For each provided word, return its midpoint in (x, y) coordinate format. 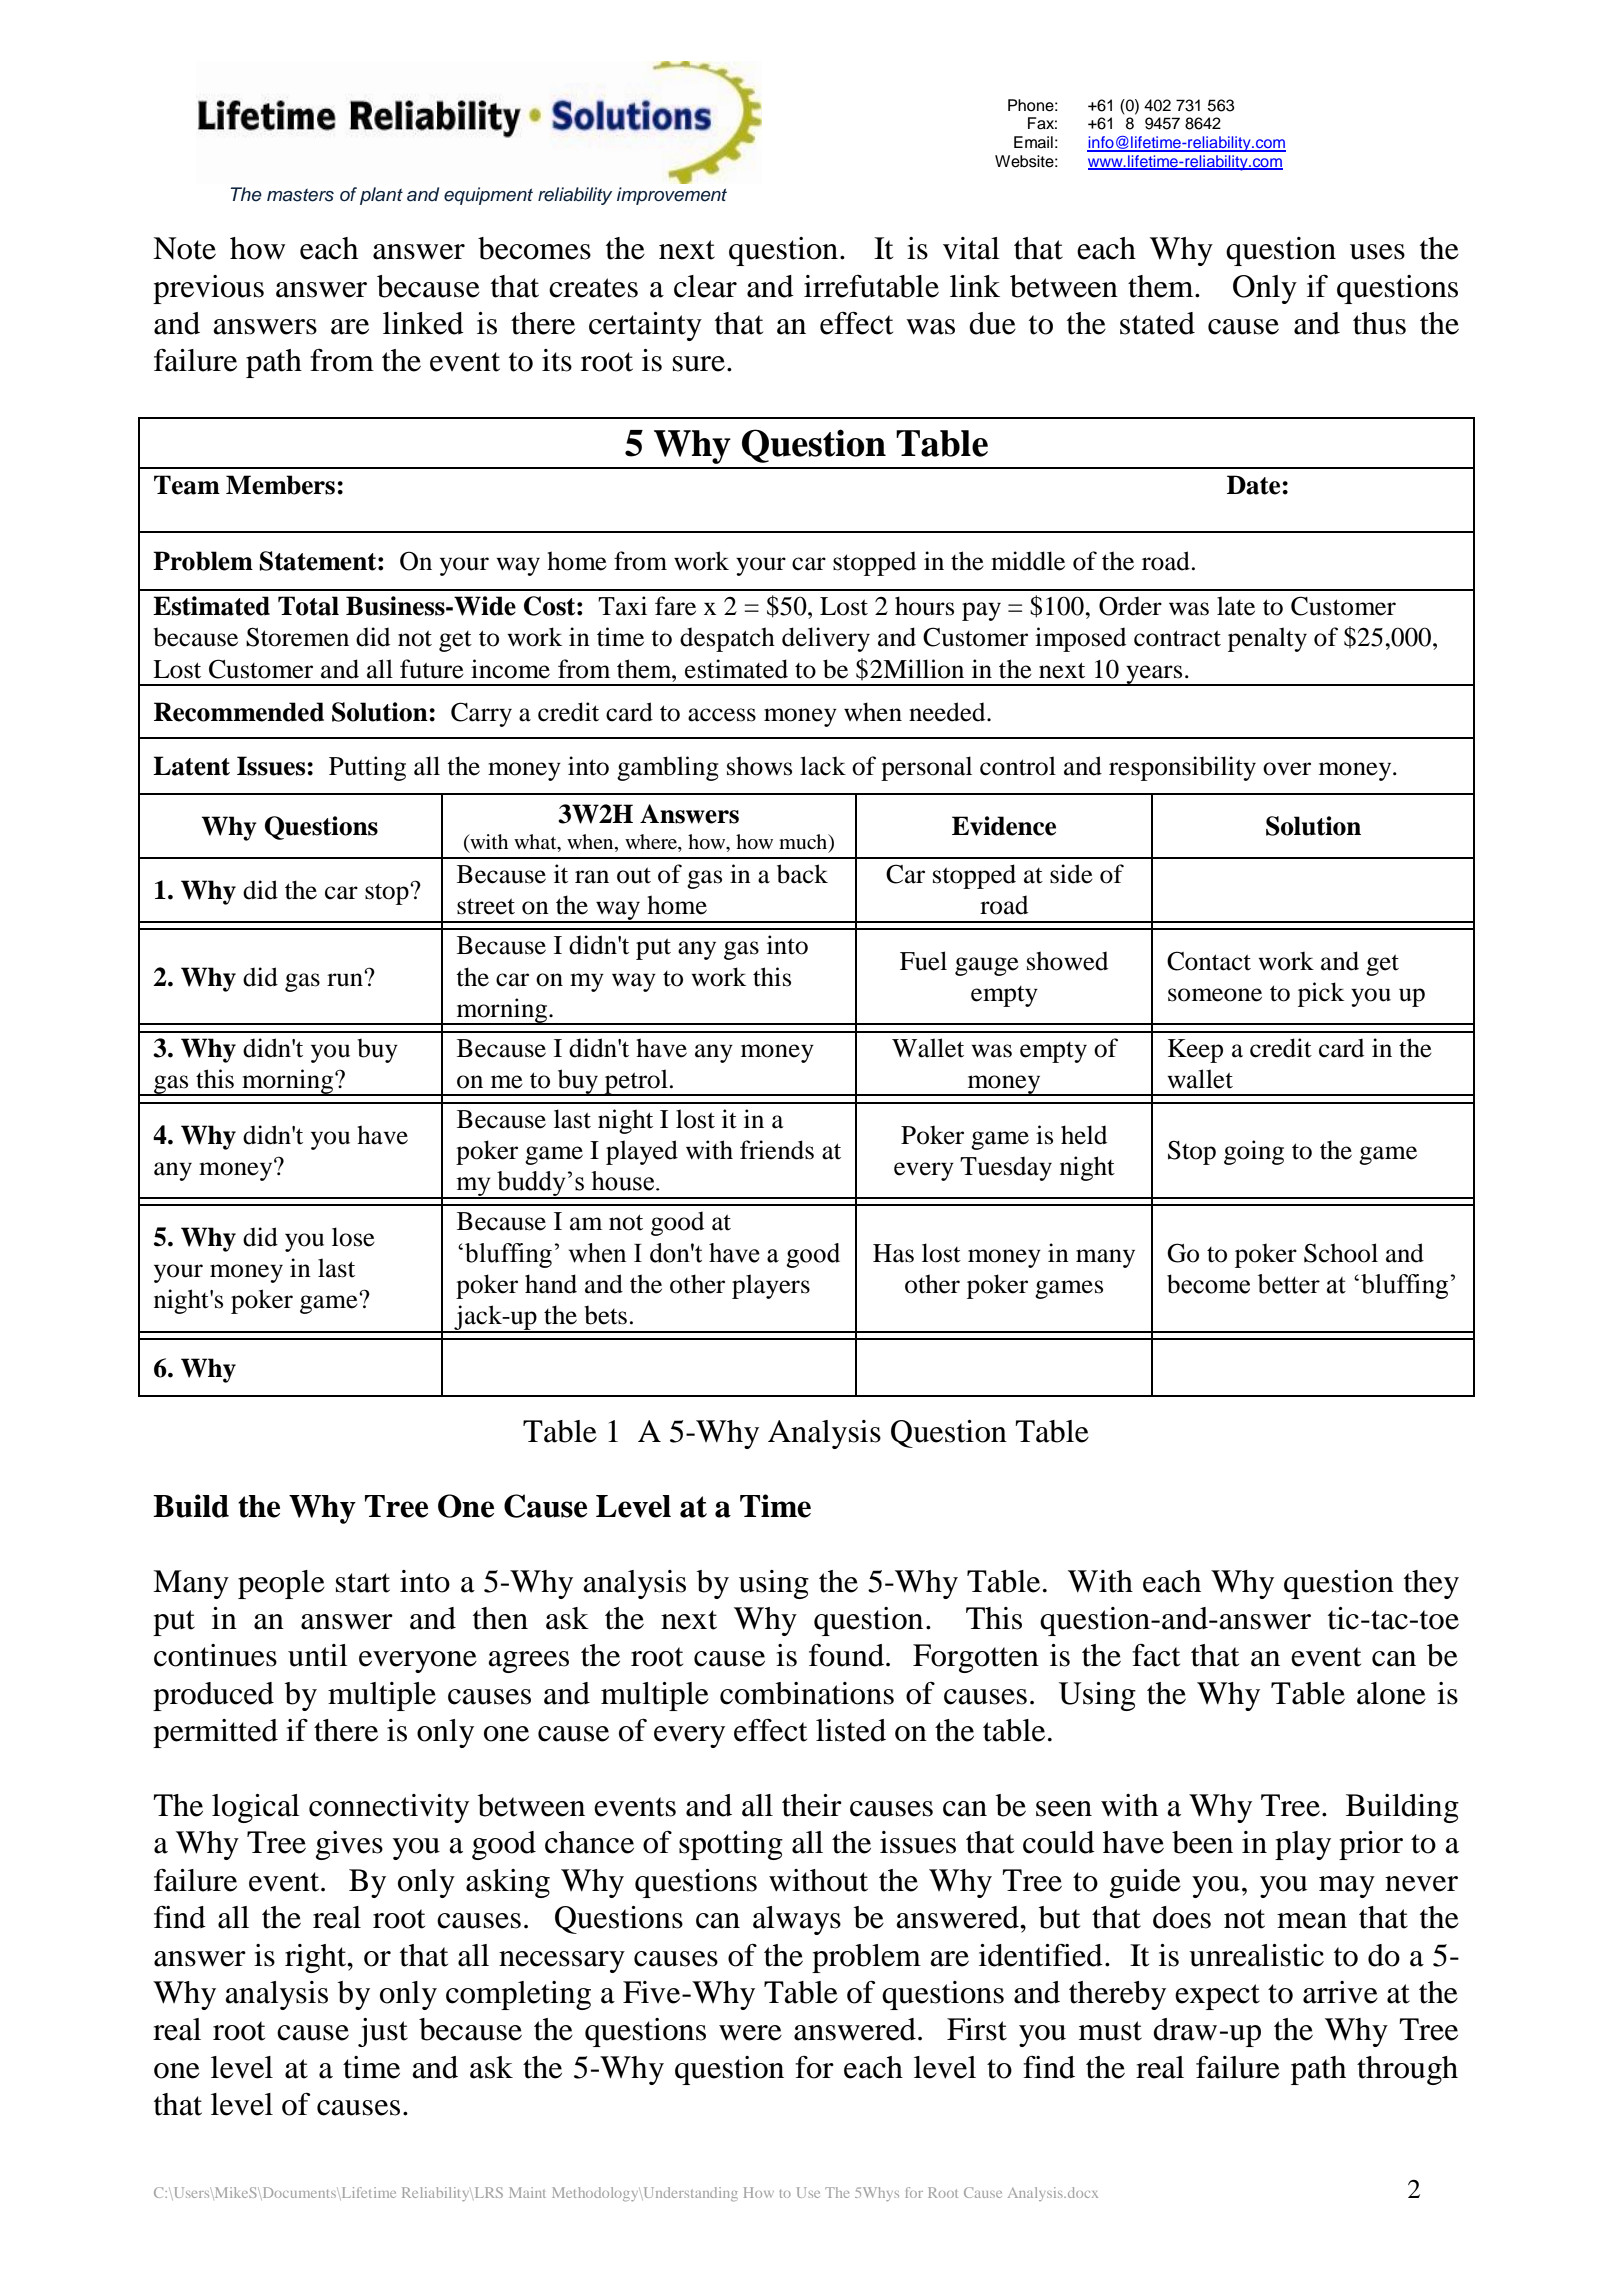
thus (1379, 323)
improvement (672, 196)
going (1254, 1152)
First (977, 2029)
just (383, 2032)
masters (300, 195)
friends (777, 1150)
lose (353, 1237)
